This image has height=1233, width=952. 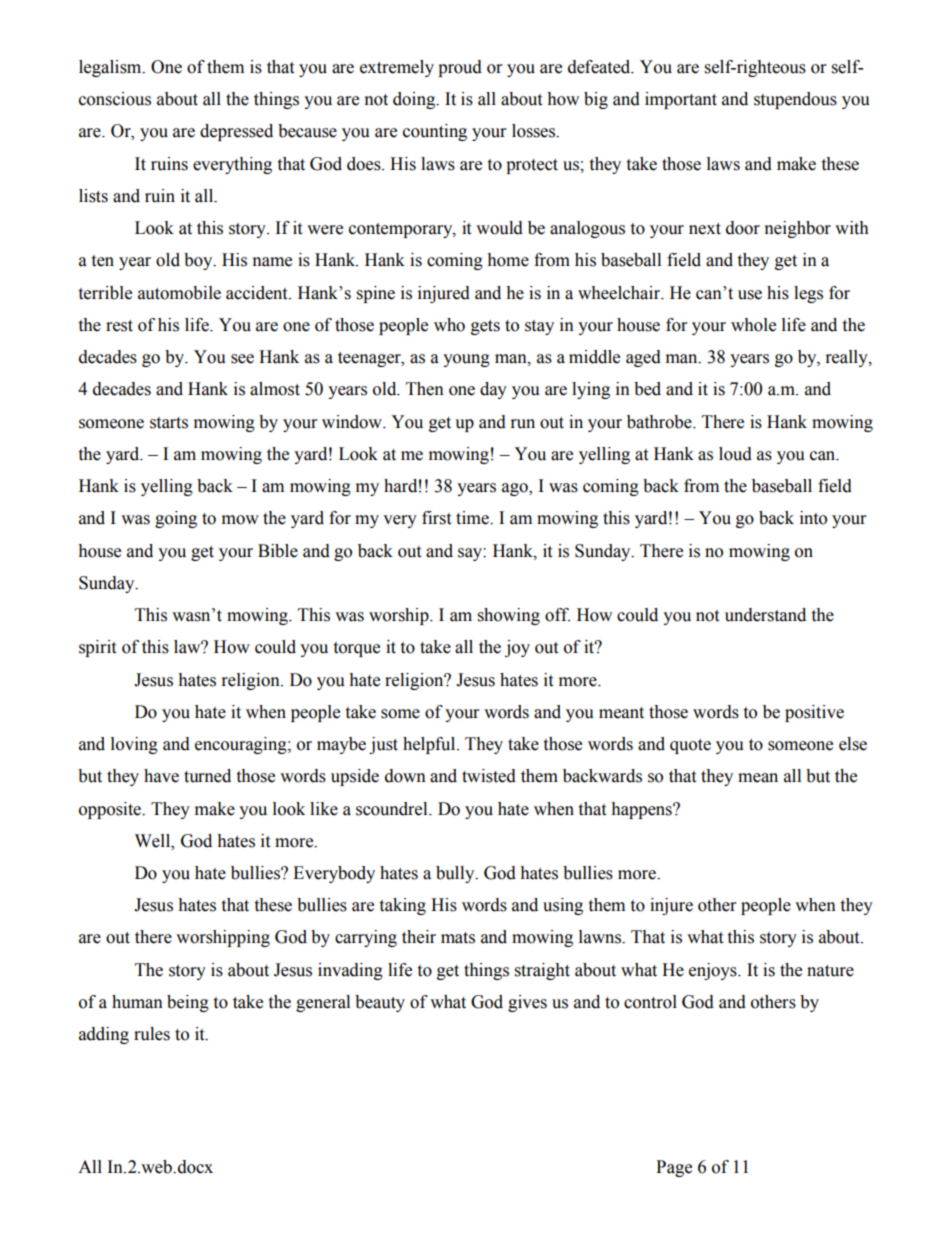 I want to click on quote, so click(x=690, y=746).
